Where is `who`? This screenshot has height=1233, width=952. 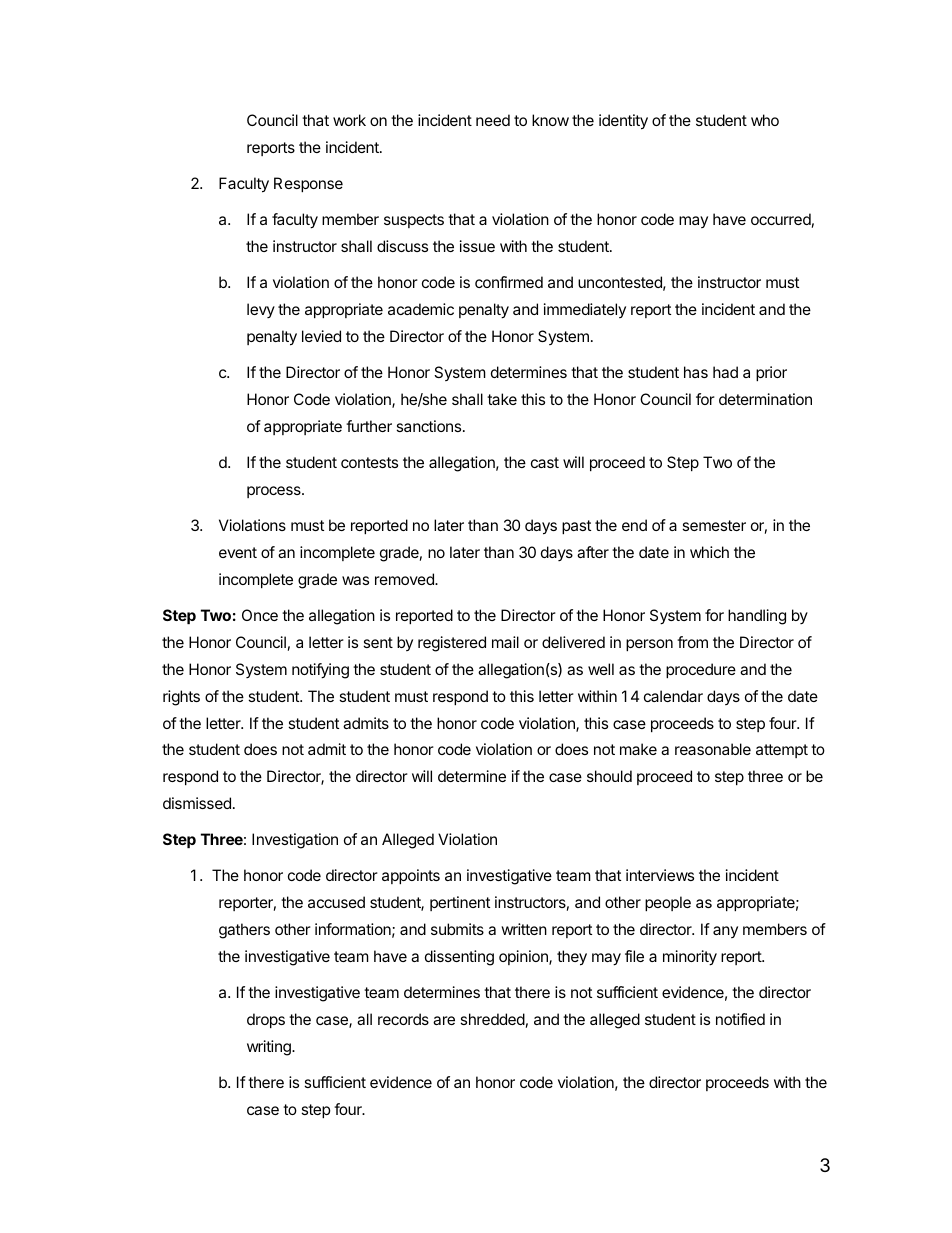
who is located at coordinates (765, 120).
